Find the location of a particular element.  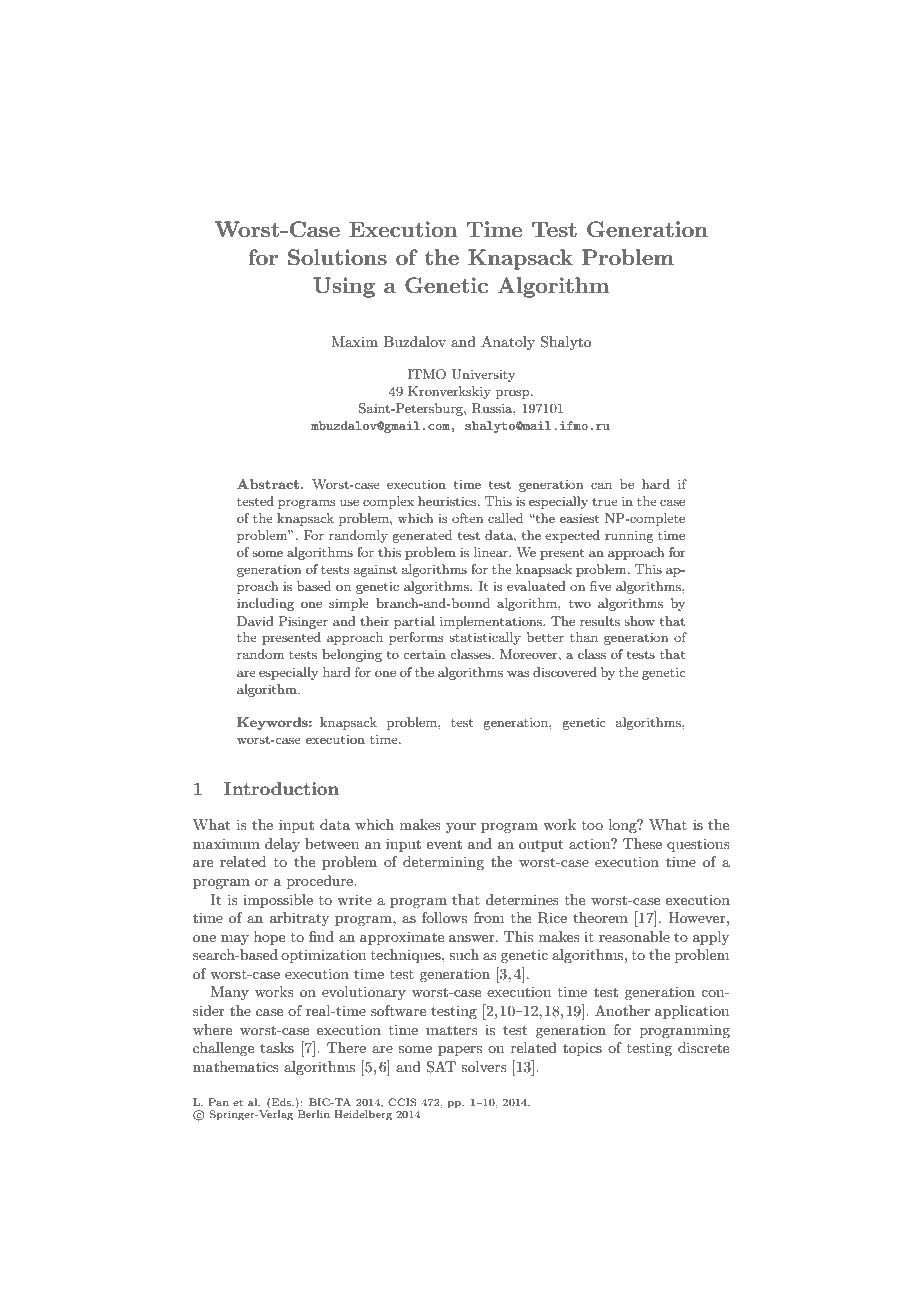

your is located at coordinates (461, 828).
